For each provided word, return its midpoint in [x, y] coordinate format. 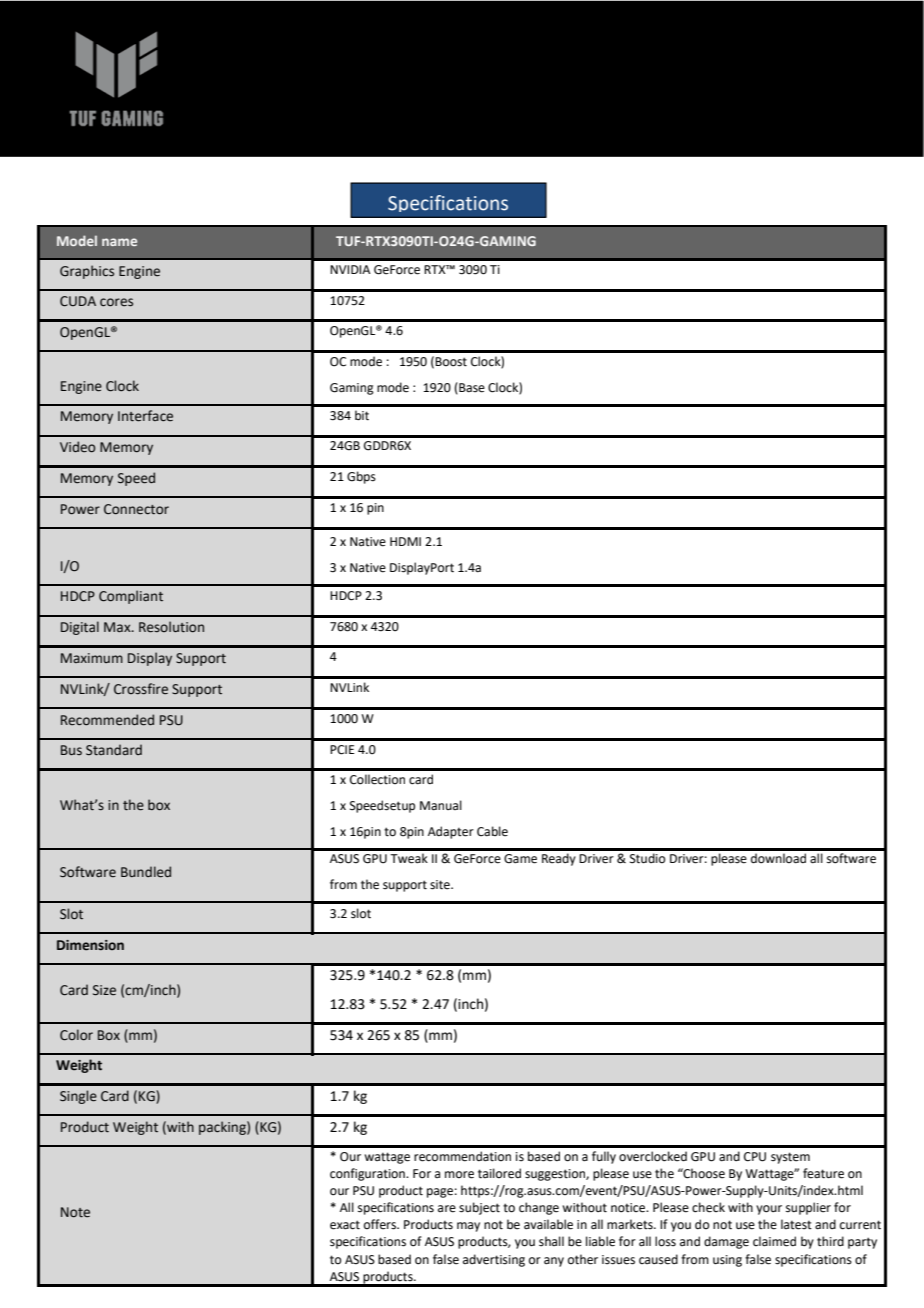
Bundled [146, 872]
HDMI [405, 541]
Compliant [131, 597]
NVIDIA [350, 269]
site [441, 885]
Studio [647, 858]
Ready [559, 859]
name [119, 242]
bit [362, 415]
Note [75, 1212]
